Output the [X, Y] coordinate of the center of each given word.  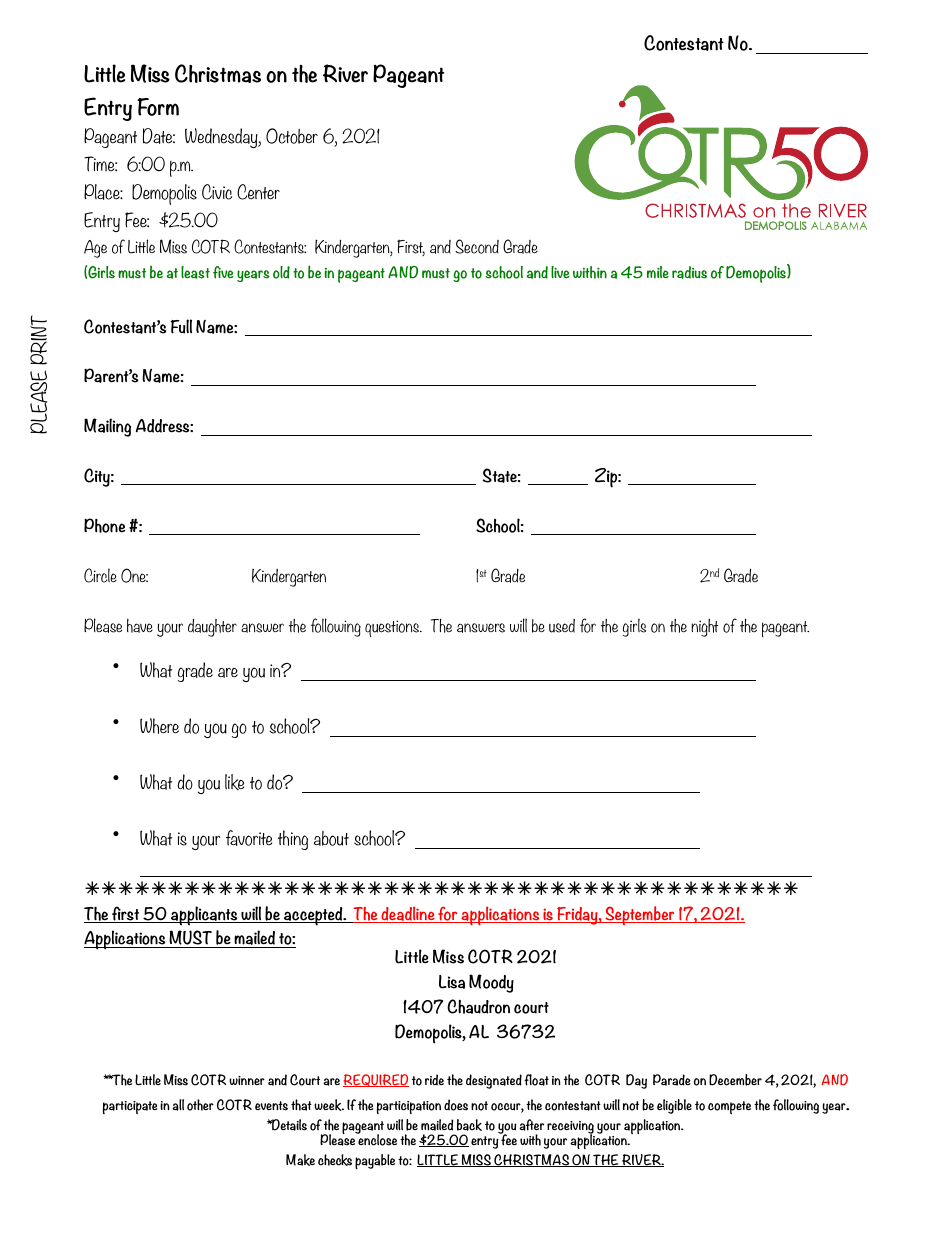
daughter [212, 628]
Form [158, 107]
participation [409, 1107]
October [292, 136]
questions [393, 628]
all [178, 1105]
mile [658, 272]
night [704, 628]
